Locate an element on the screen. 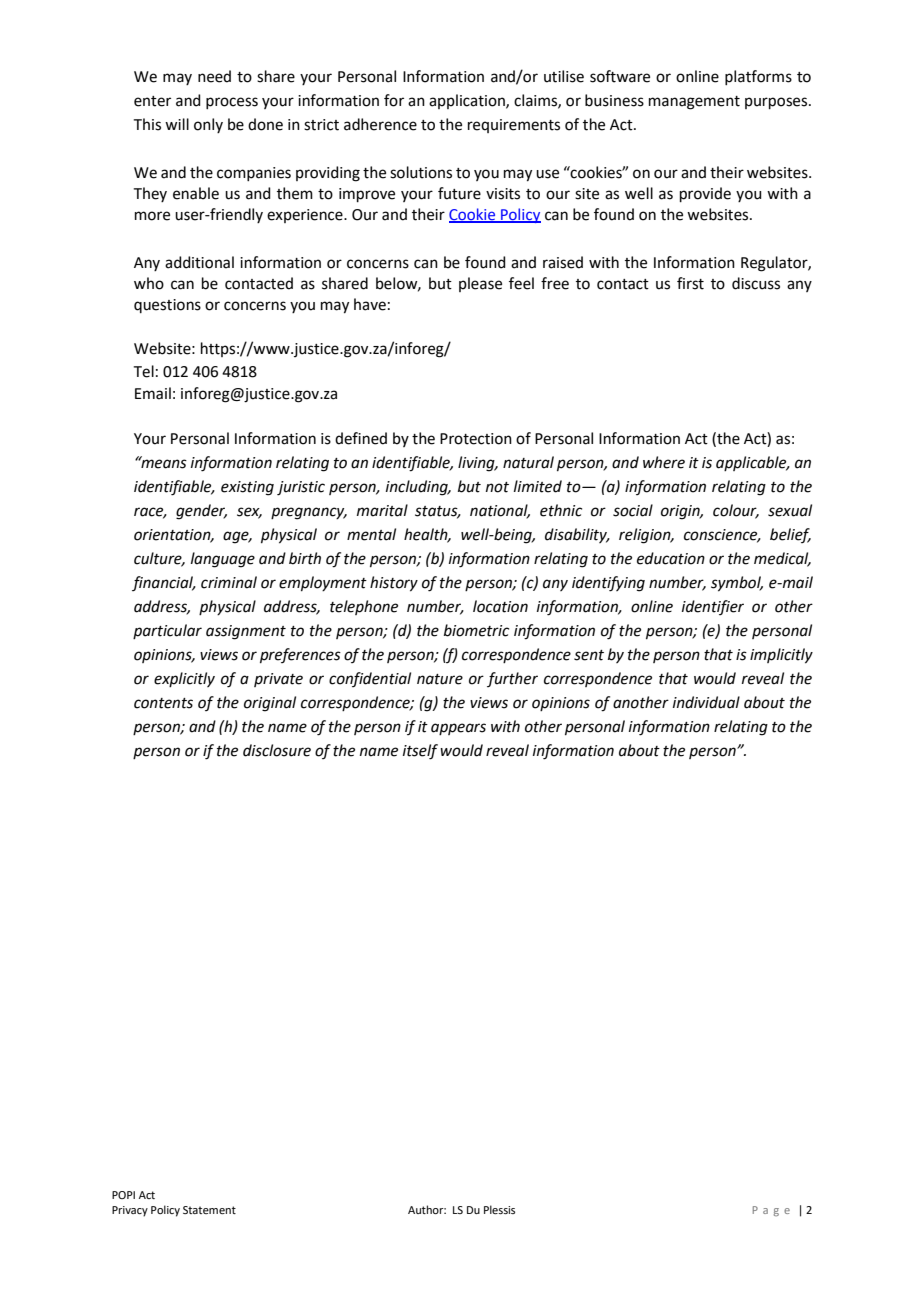 The width and height of the screenshot is (924, 1308). Statement is located at coordinates (209, 1210).
